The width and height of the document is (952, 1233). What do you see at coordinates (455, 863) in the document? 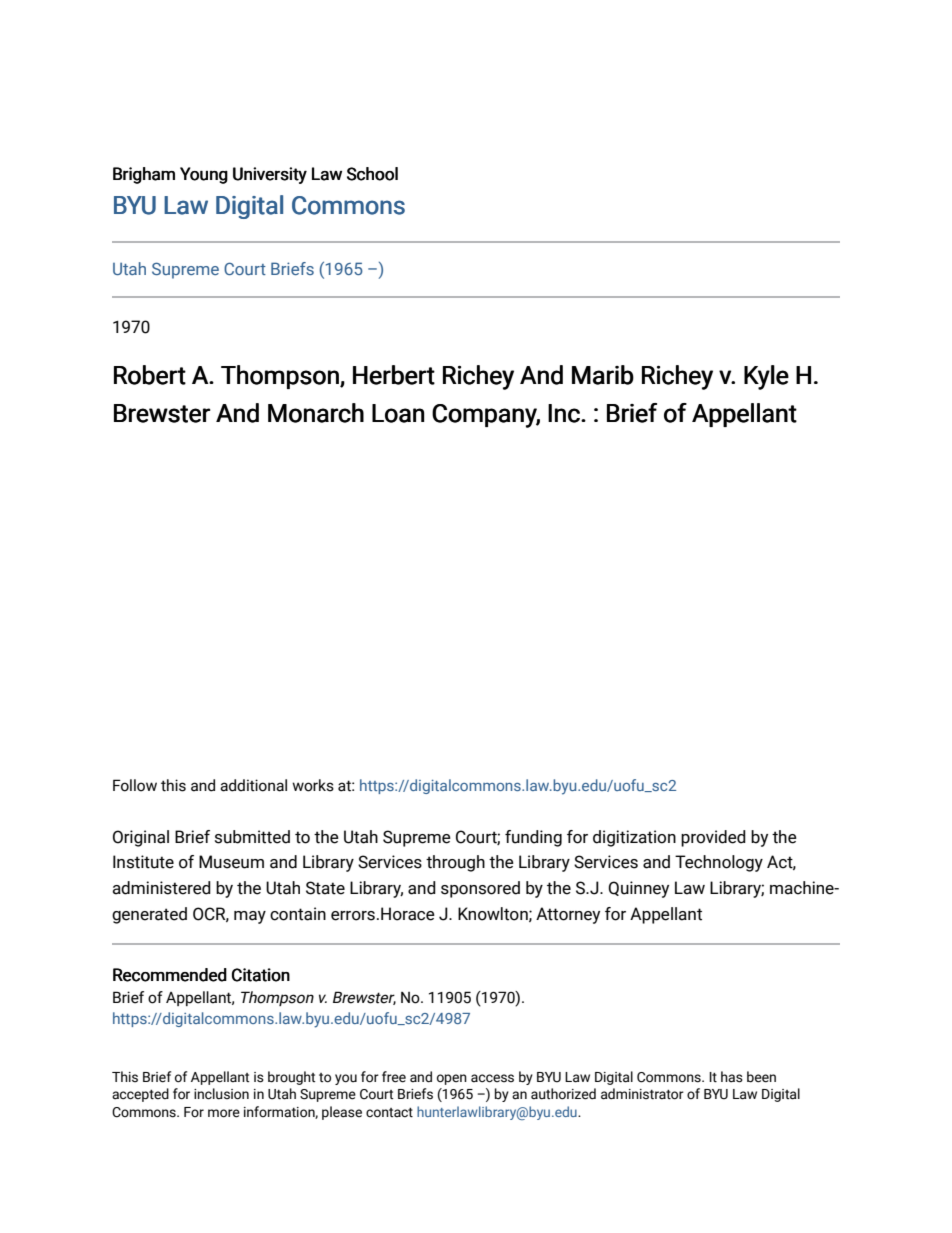
I see `through` at bounding box center [455, 863].
